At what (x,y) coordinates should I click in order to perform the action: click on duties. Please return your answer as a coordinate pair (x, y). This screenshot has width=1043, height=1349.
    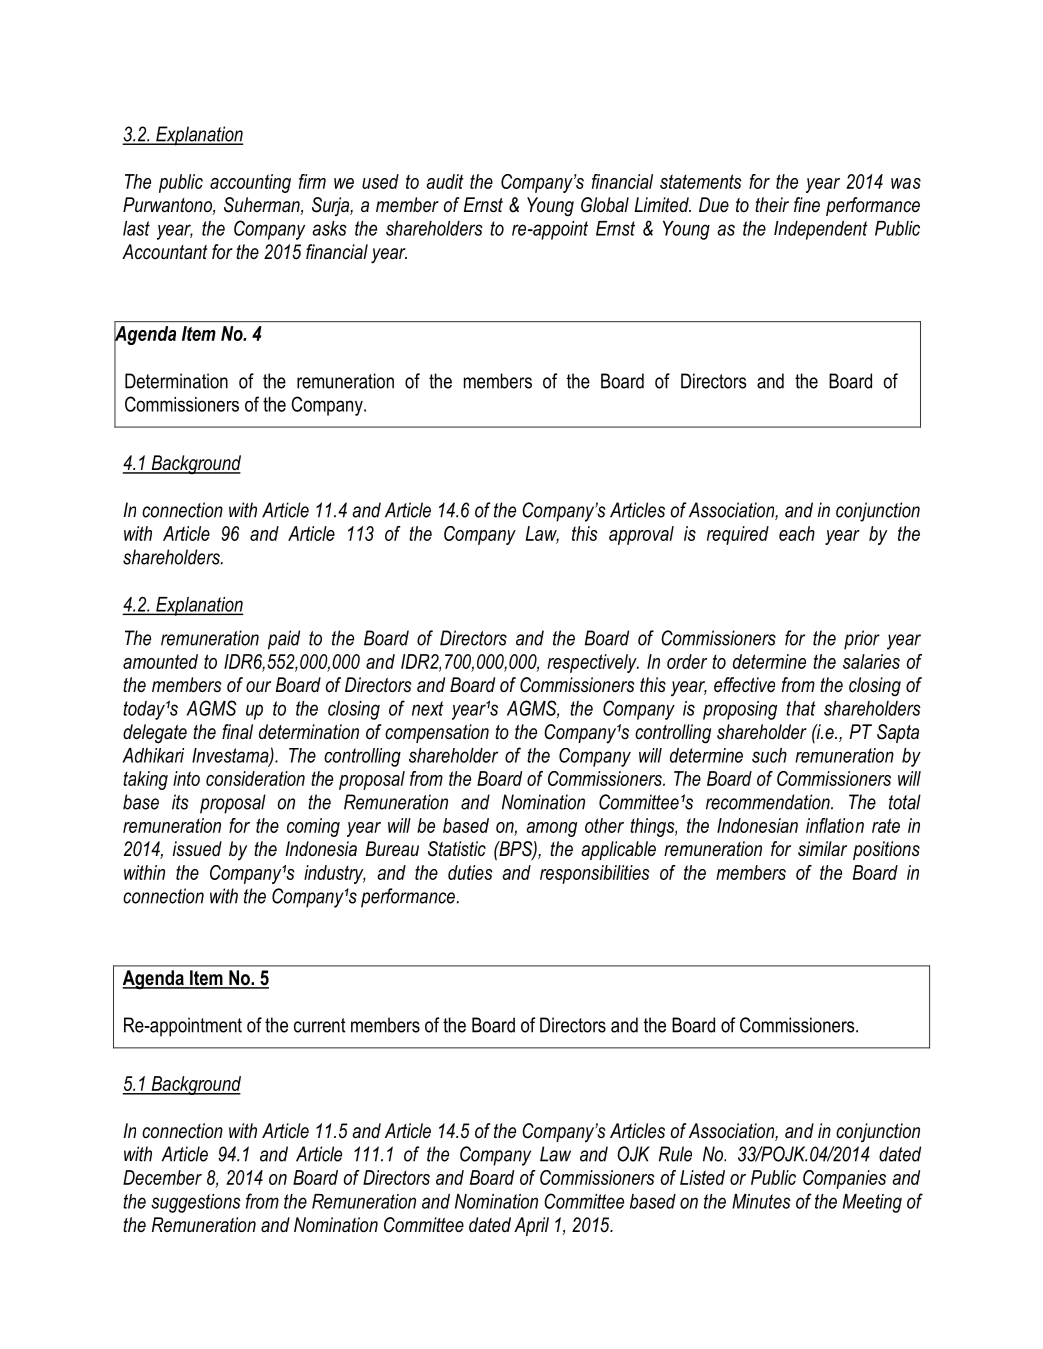
    Looking at the image, I should click on (470, 872).
